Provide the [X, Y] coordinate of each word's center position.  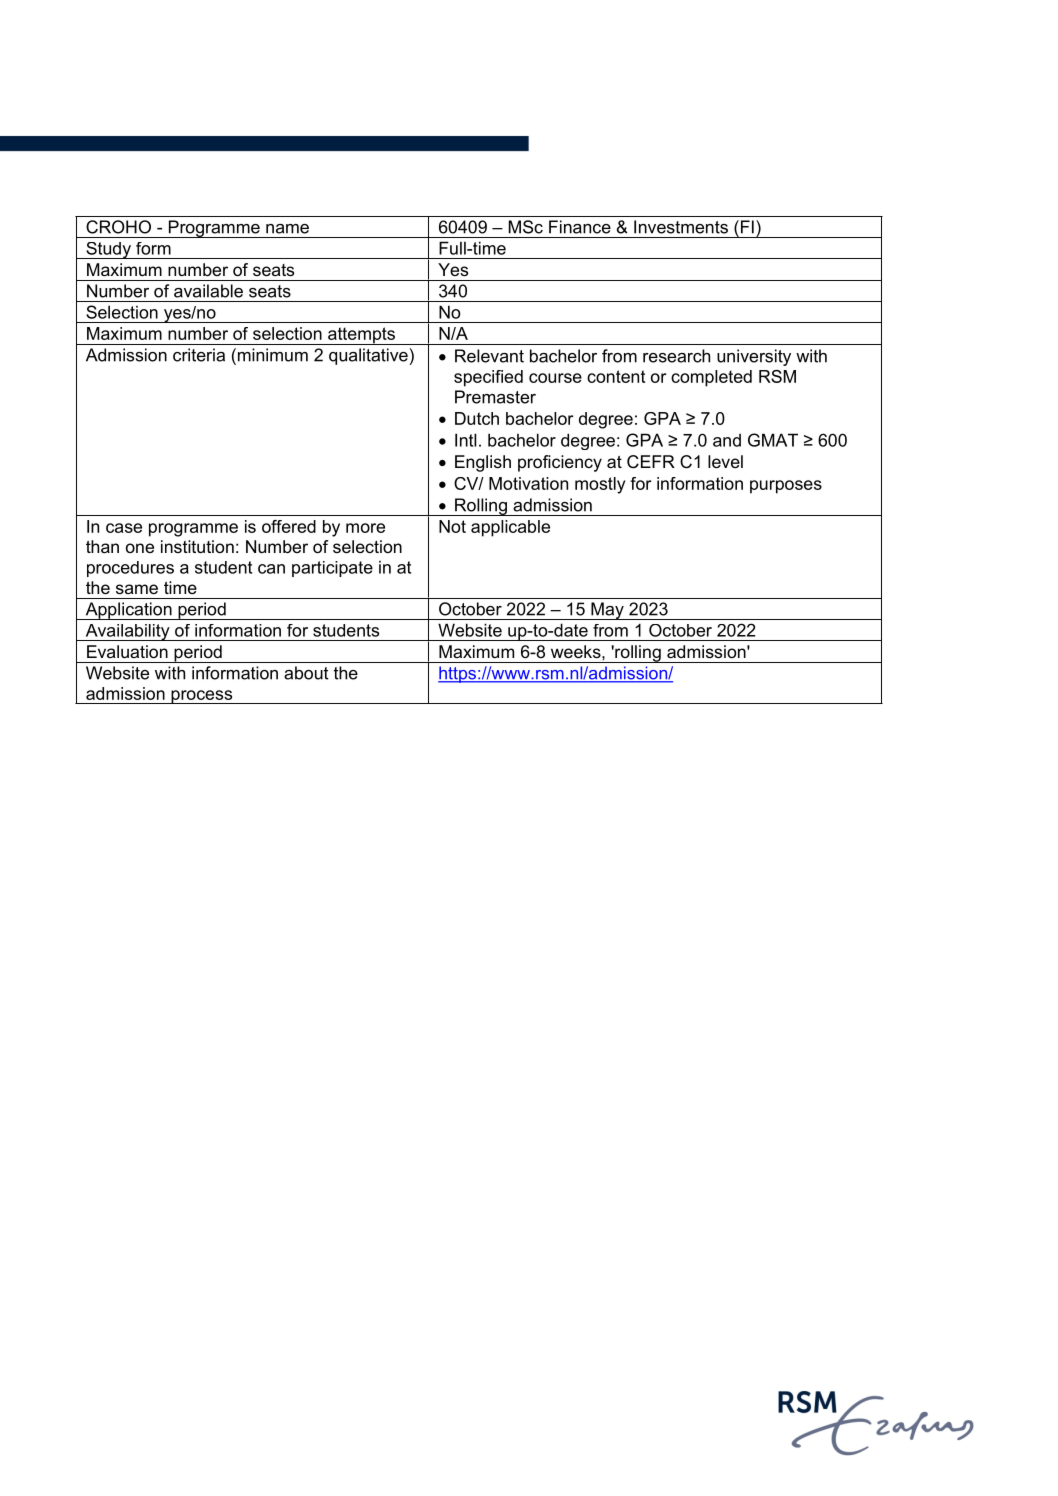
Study [108, 250]
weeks [577, 651]
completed [711, 378]
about [306, 673]
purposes [786, 487]
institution [197, 546]
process [202, 697]
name [287, 229]
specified [488, 378]
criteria [199, 355]
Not [452, 526]
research [676, 356]
